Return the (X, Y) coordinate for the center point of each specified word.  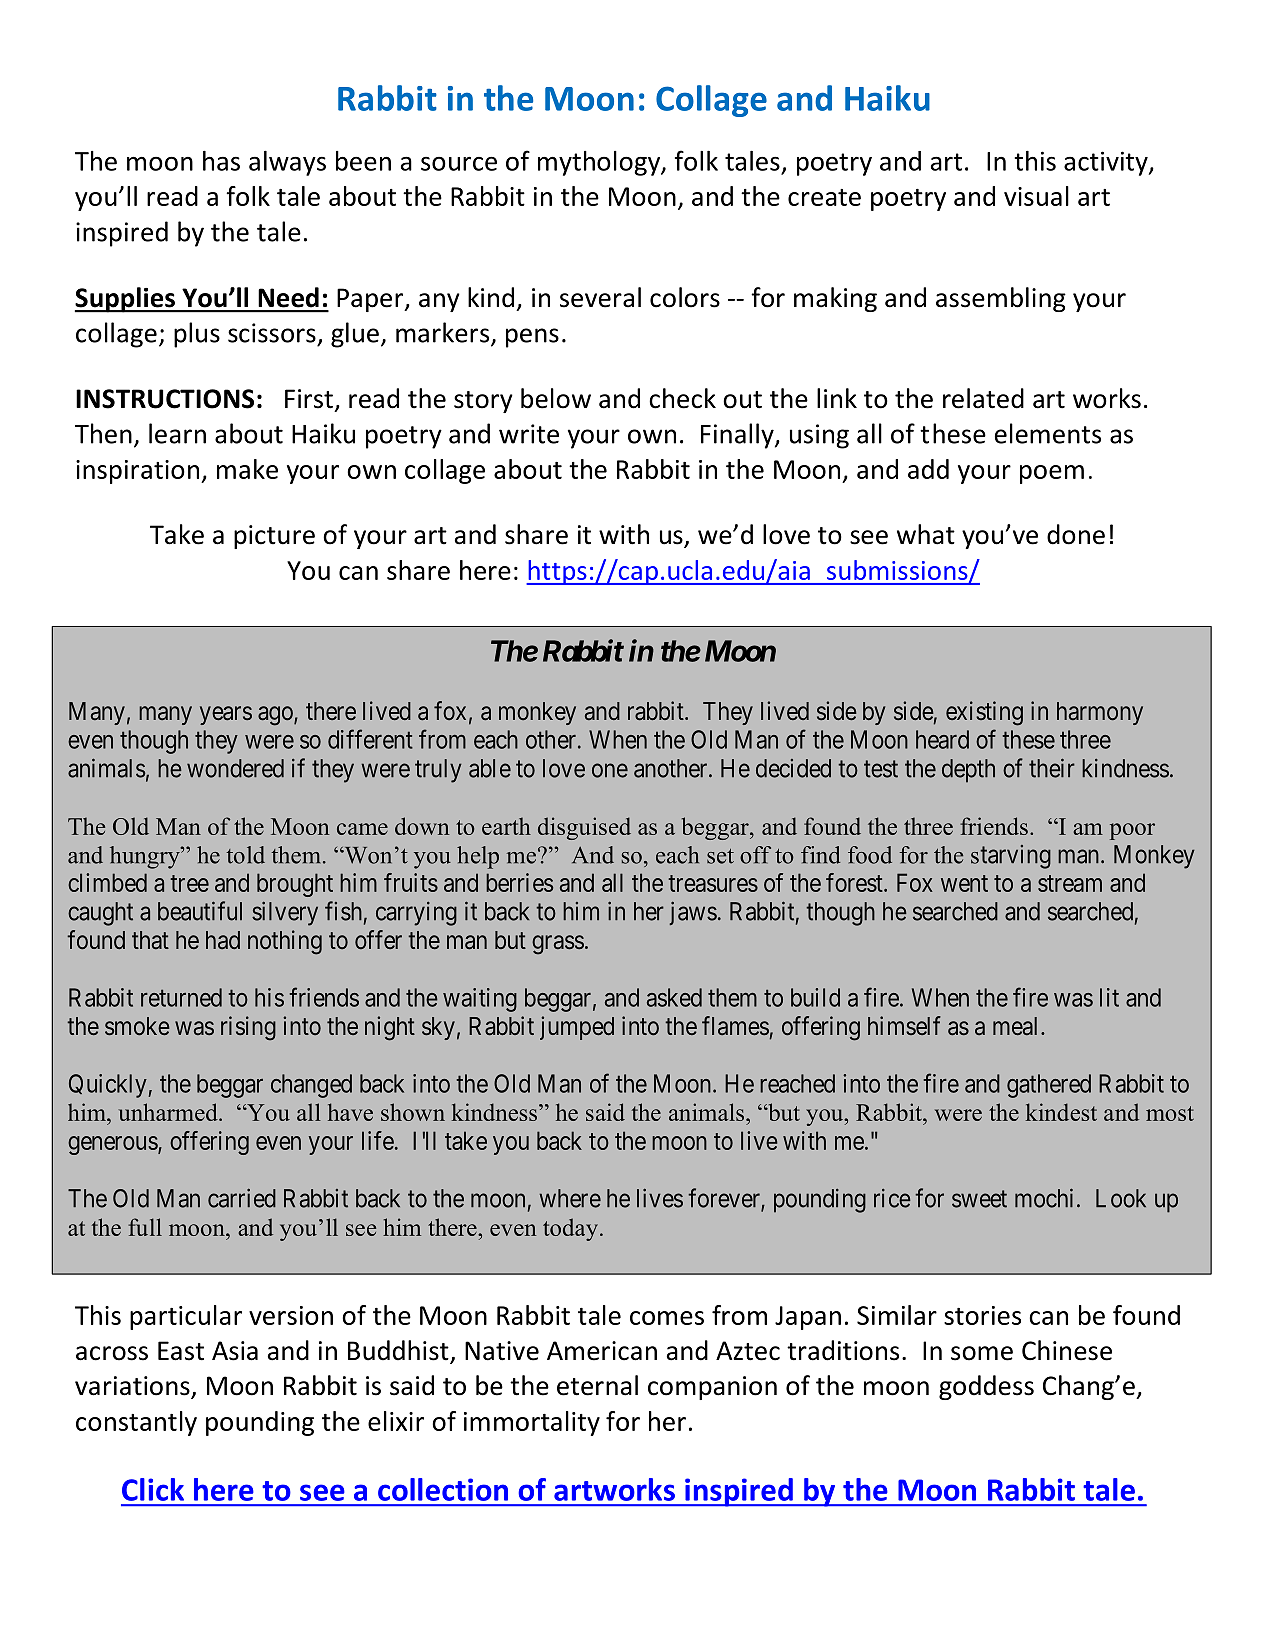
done (1076, 534)
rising (248, 1028)
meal (1017, 1026)
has (221, 161)
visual (1036, 196)
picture (274, 537)
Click (153, 1489)
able (490, 768)
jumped (577, 1028)
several (600, 297)
